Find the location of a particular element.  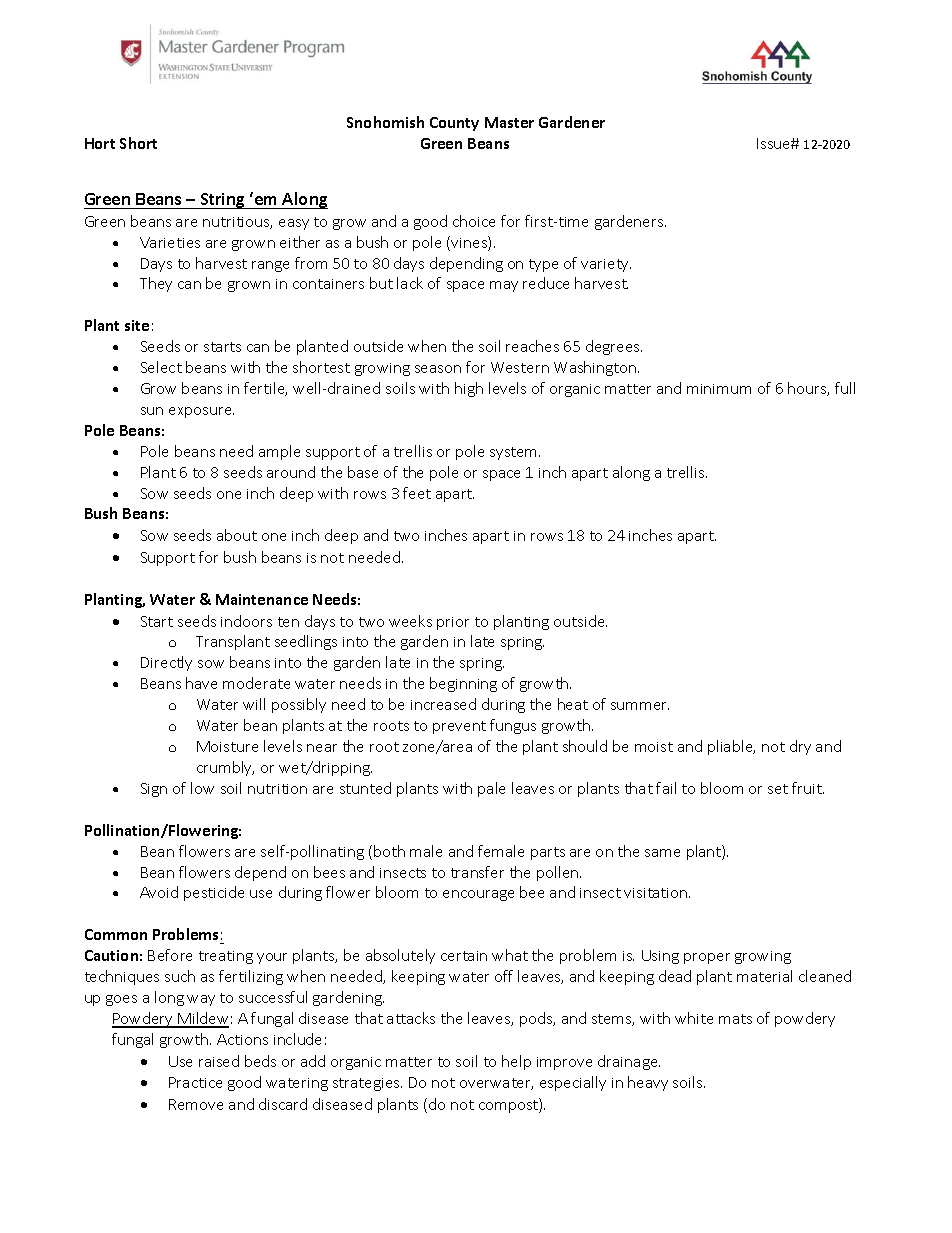

minimum is located at coordinates (719, 389).
